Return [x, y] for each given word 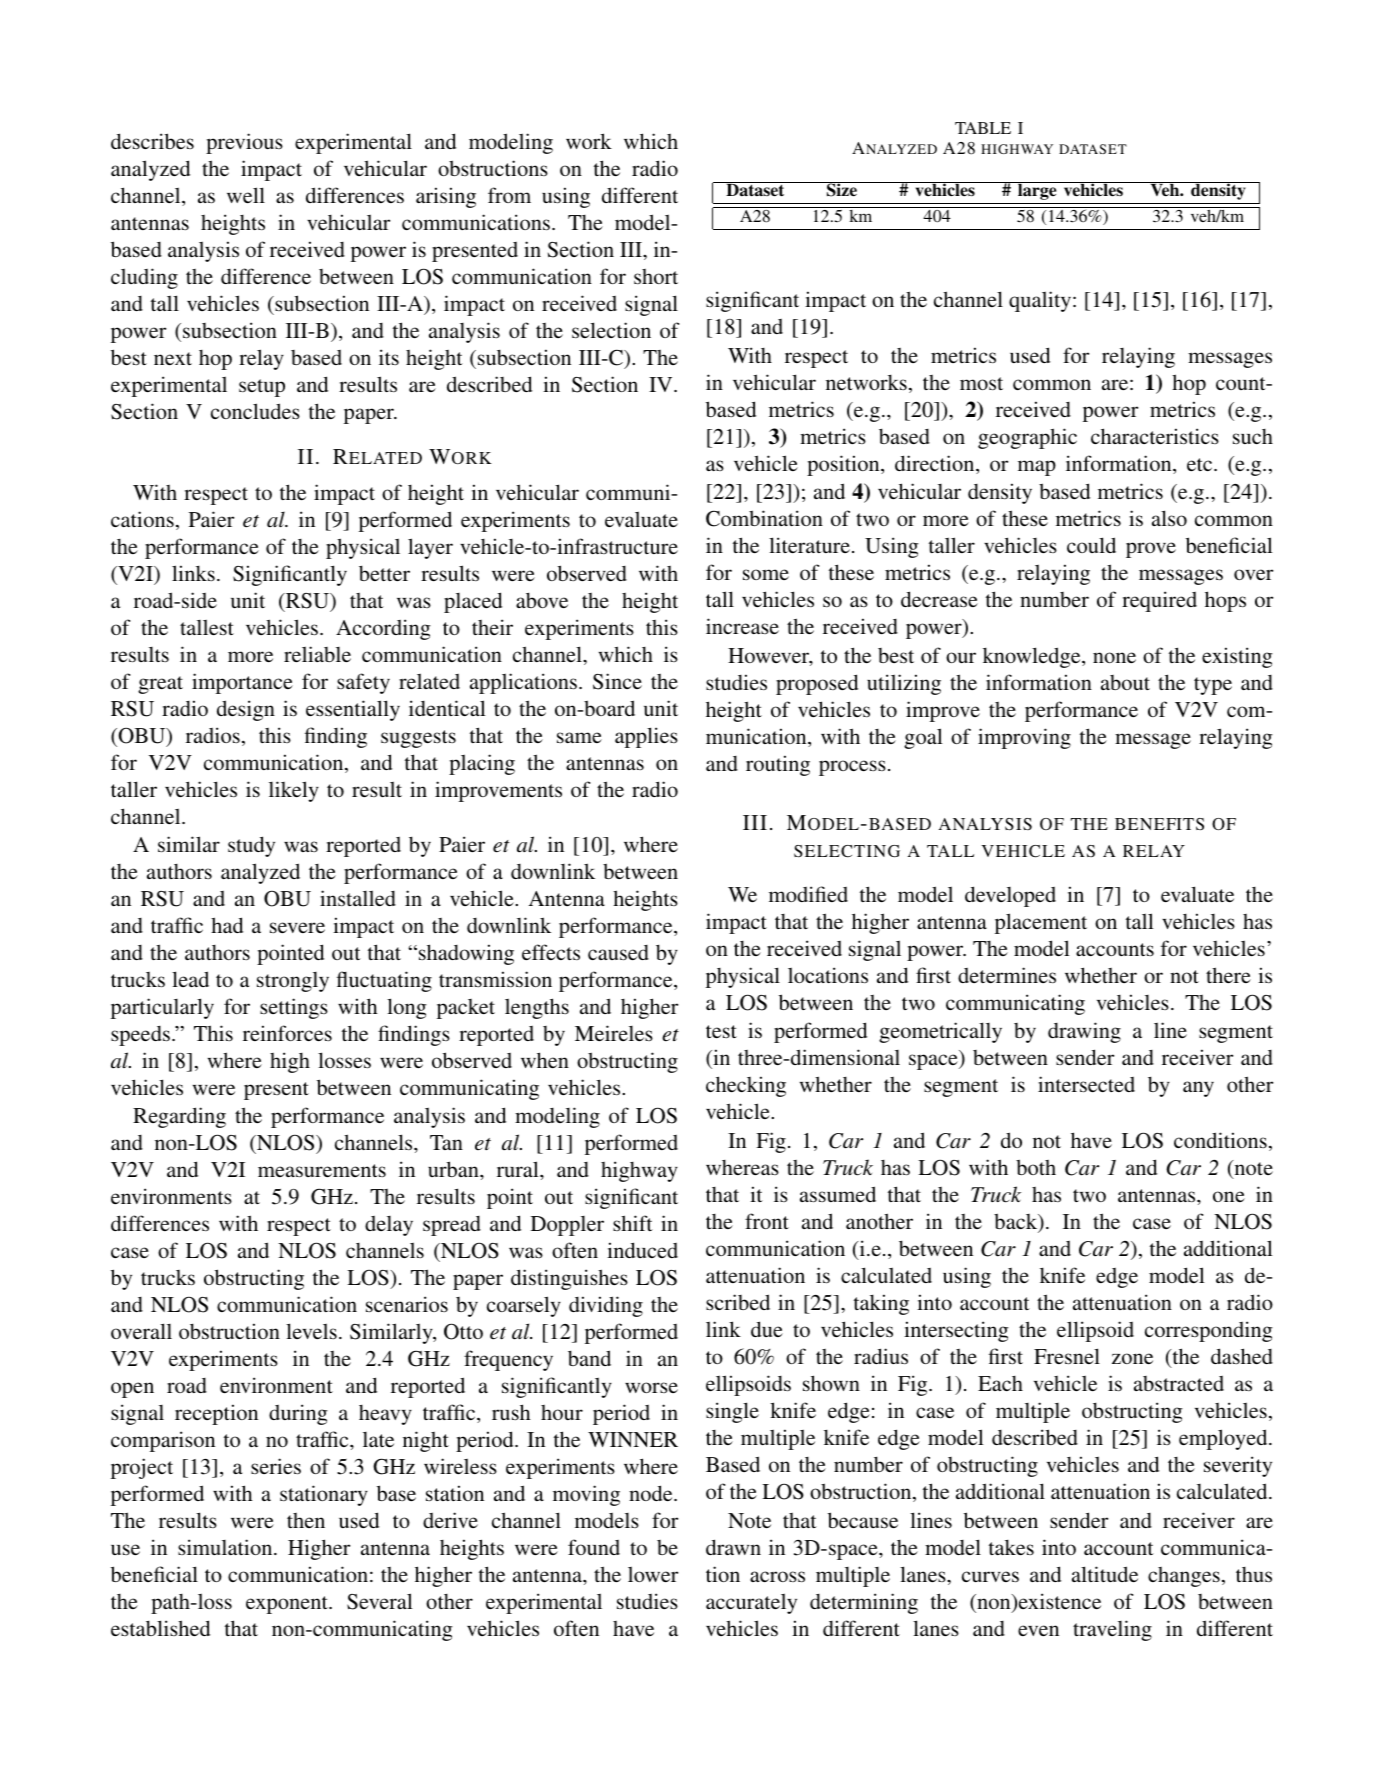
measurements [322, 1171]
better [384, 573]
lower [653, 1574]
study [251, 846]
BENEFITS [1159, 824]
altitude [1105, 1574]
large [1037, 191]
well [246, 195]
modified [808, 894]
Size [842, 189]
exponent [288, 1605]
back [1017, 1222]
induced [642, 1250]
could [1091, 545]
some [766, 575]
